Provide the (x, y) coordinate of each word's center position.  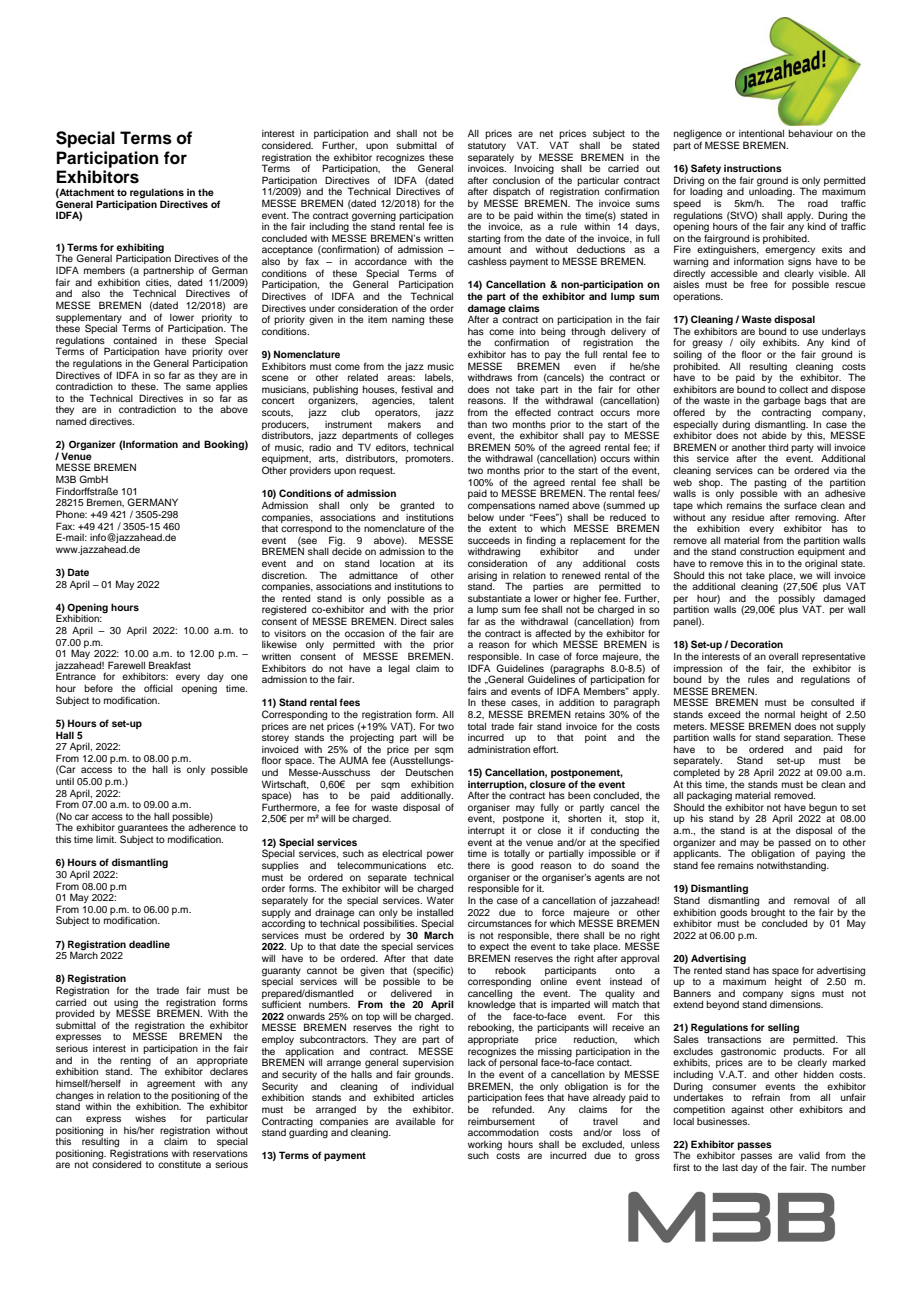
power (440, 855)
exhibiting (140, 249)
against (747, 1111)
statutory (487, 146)
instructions (753, 168)
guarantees (143, 830)
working (485, 1146)
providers (310, 471)
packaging (709, 797)
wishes (150, 1118)
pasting (770, 484)
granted (417, 506)
